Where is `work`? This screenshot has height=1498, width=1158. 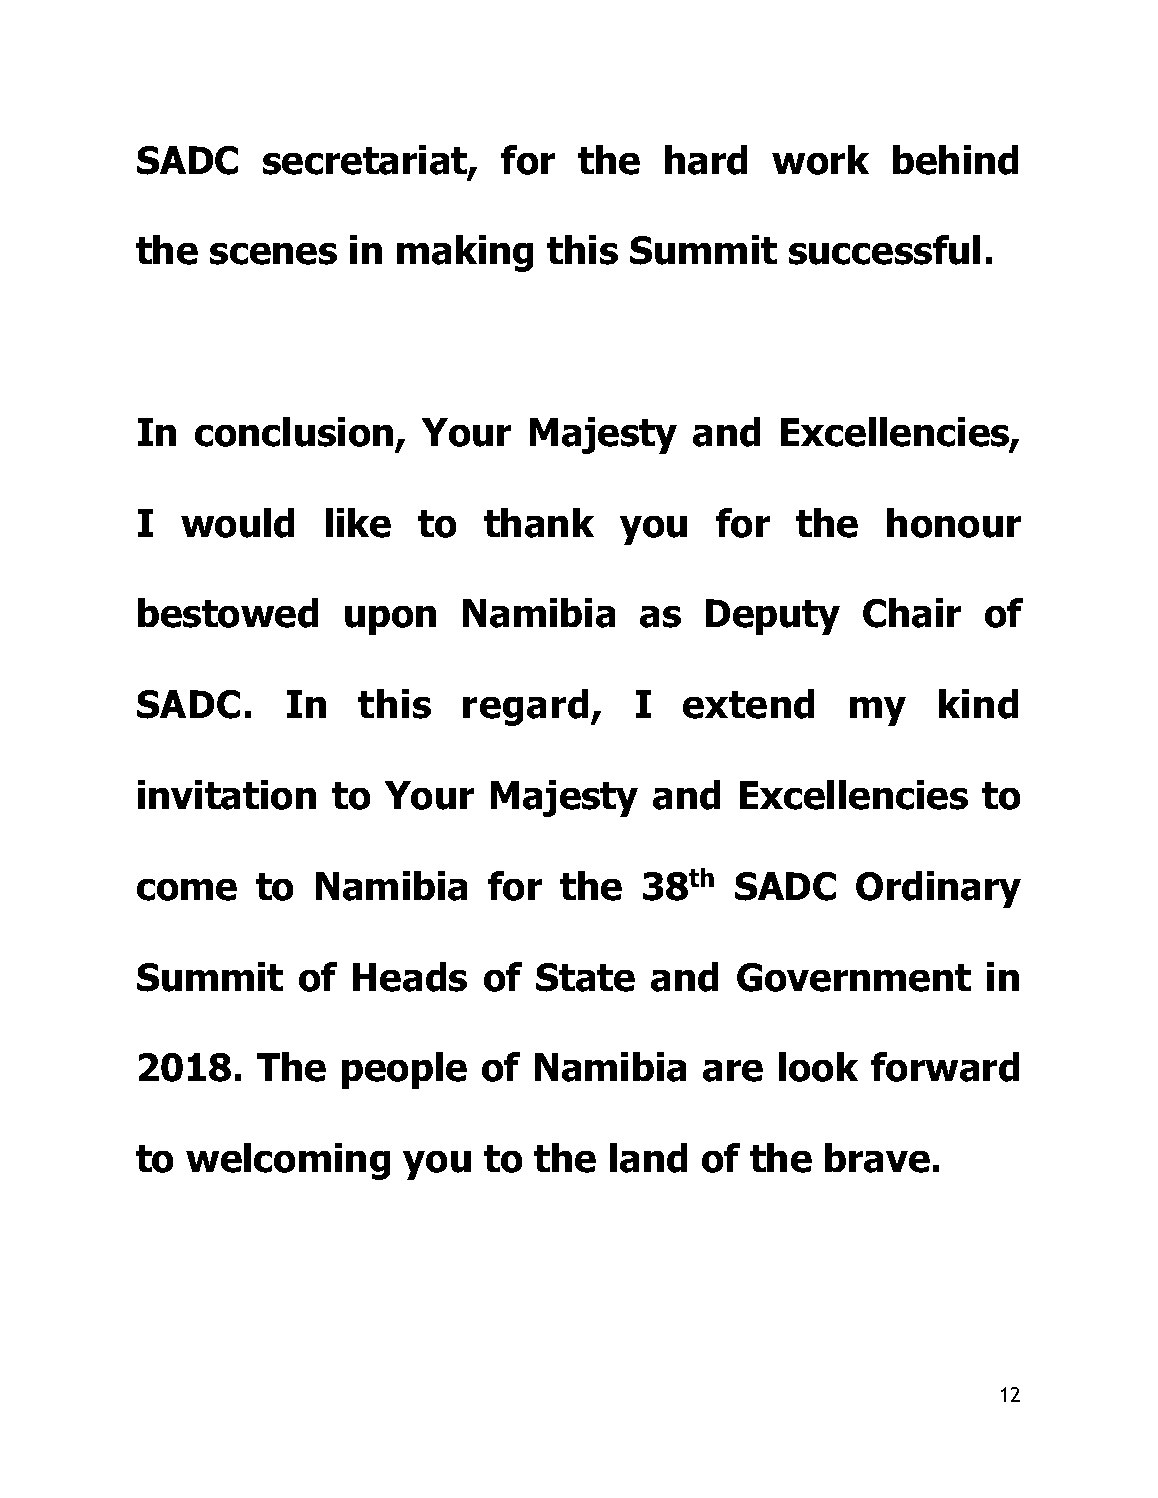 work is located at coordinates (820, 160).
